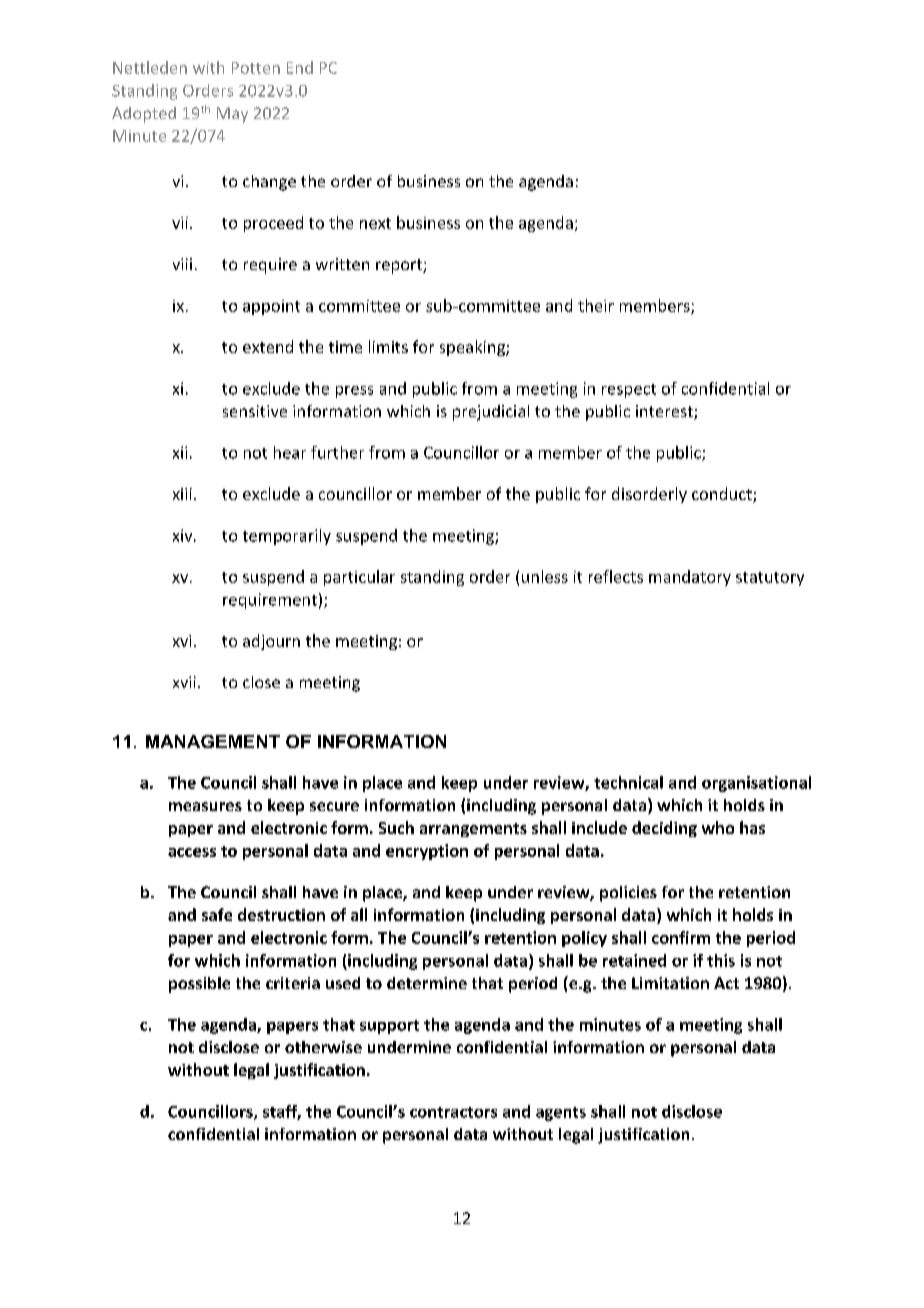 This screenshot has width=924, height=1308. I want to click on MANAGEMENT, so click(213, 741).
